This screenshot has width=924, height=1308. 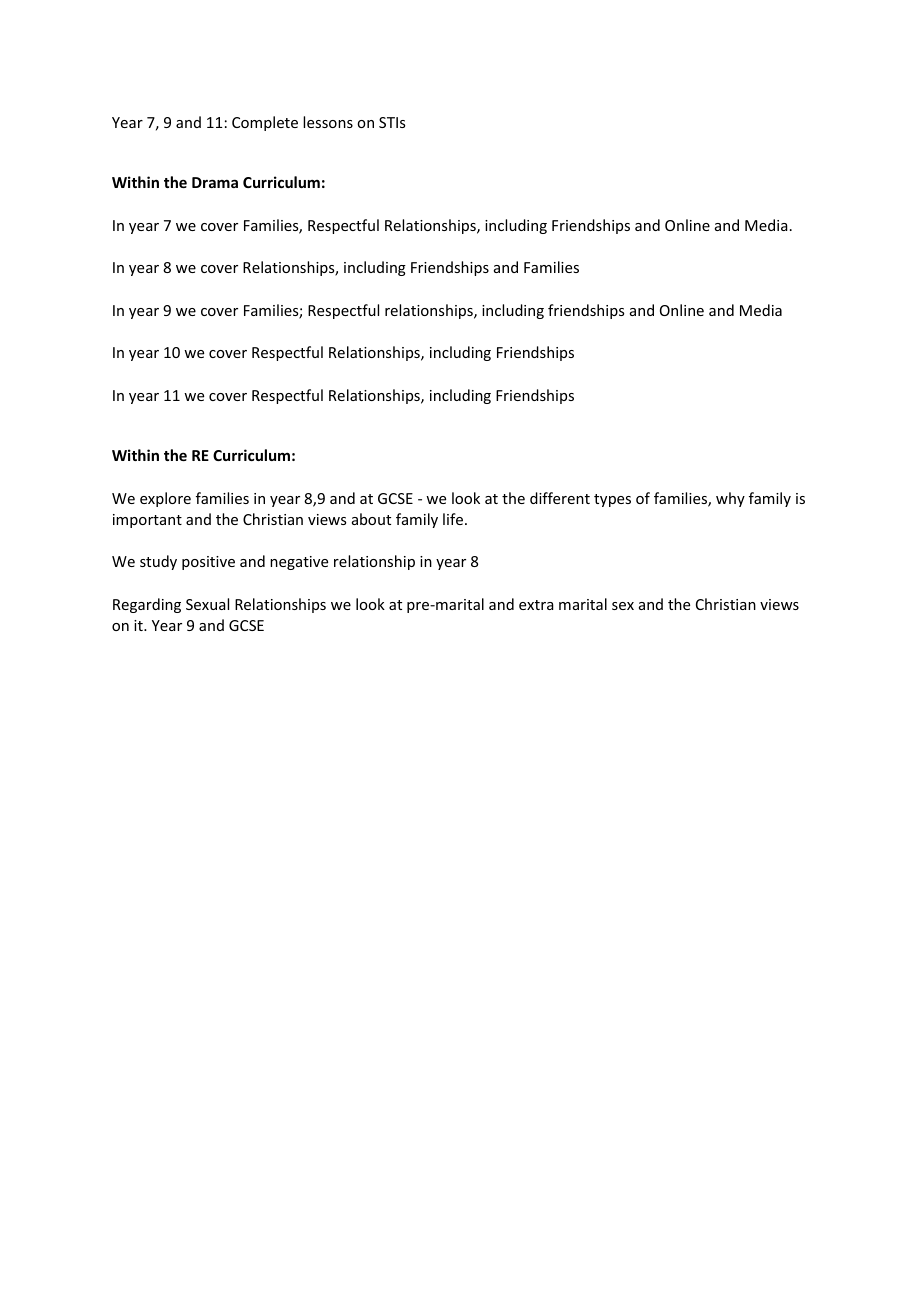 What do you see at coordinates (207, 604) in the screenshot?
I see `Sexual` at bounding box center [207, 604].
